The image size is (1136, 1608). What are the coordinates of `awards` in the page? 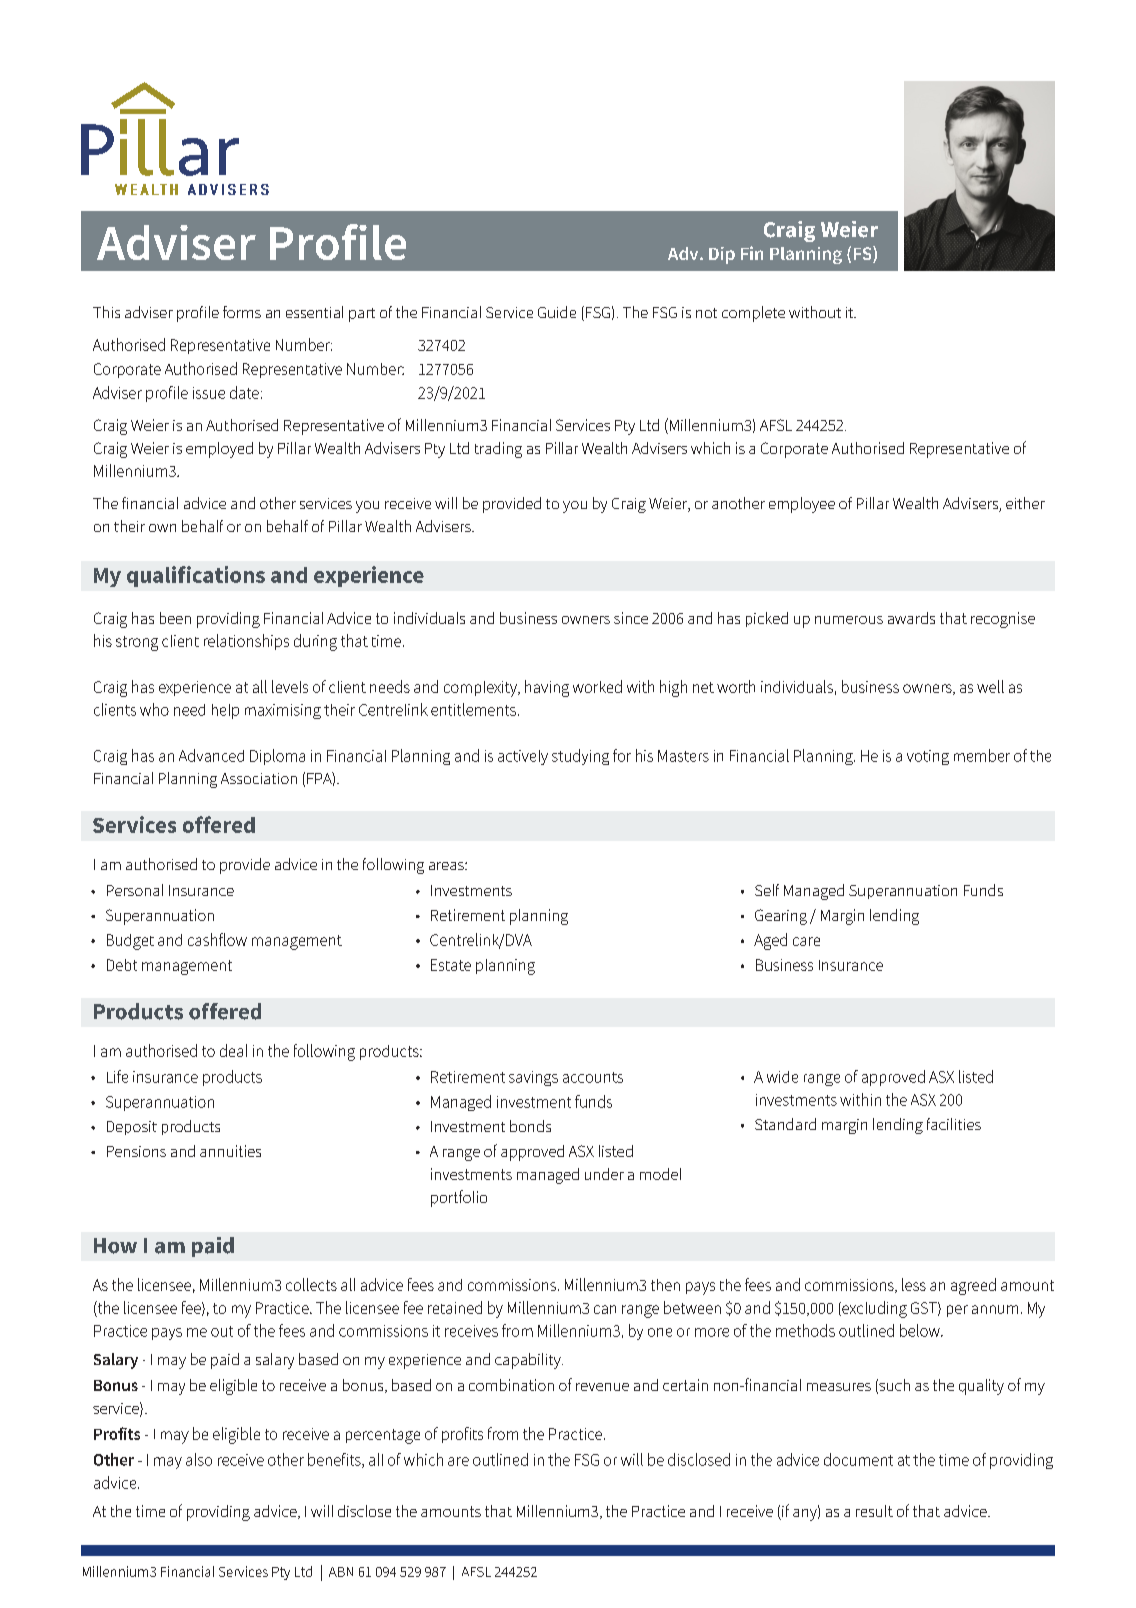 It's located at (911, 618).
